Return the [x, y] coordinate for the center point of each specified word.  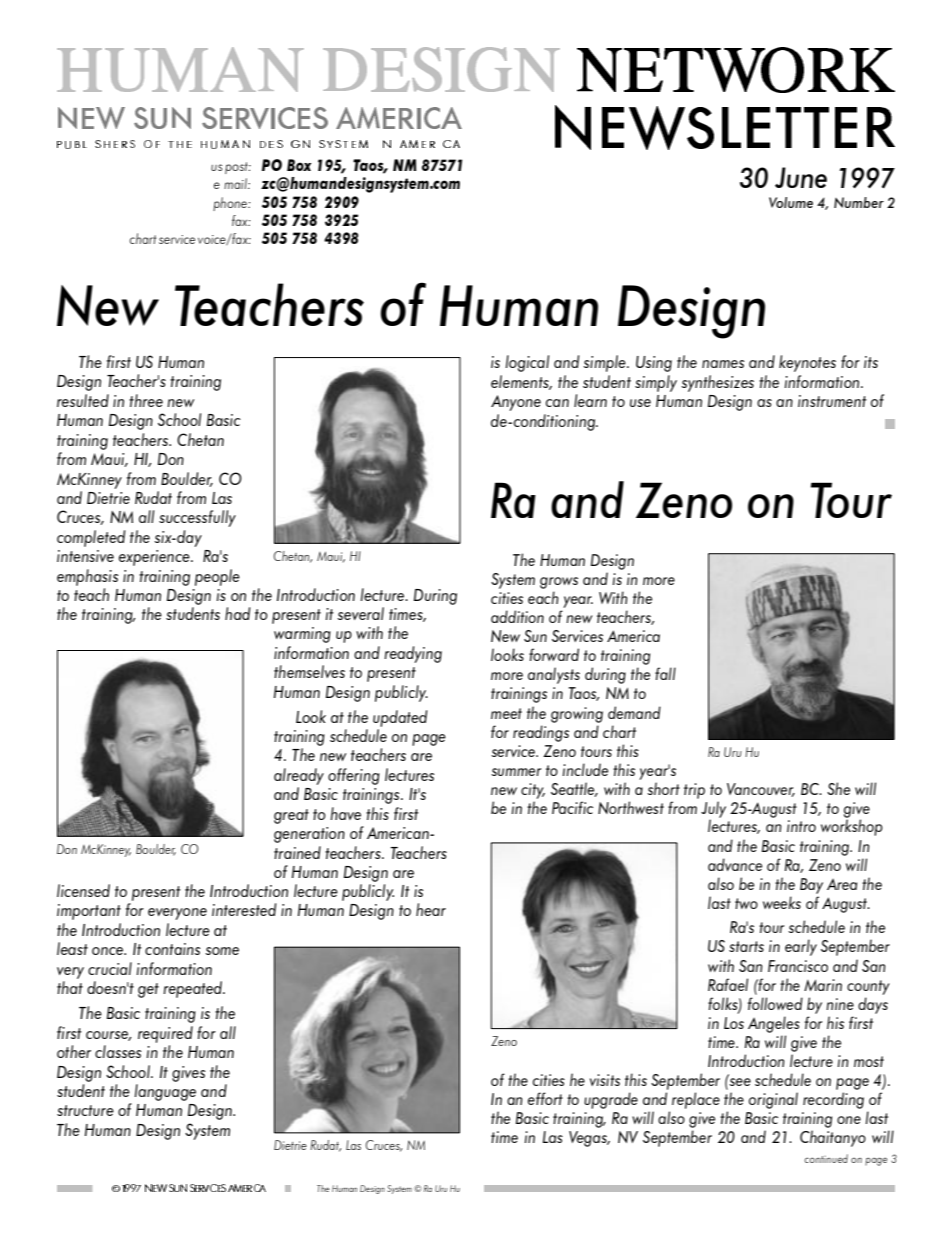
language [165, 1092]
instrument [832, 401]
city [533, 791]
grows [559, 583]
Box [299, 165]
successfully [197, 518]
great [291, 816]
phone [231, 204]
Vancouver [761, 790]
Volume [791, 202]
